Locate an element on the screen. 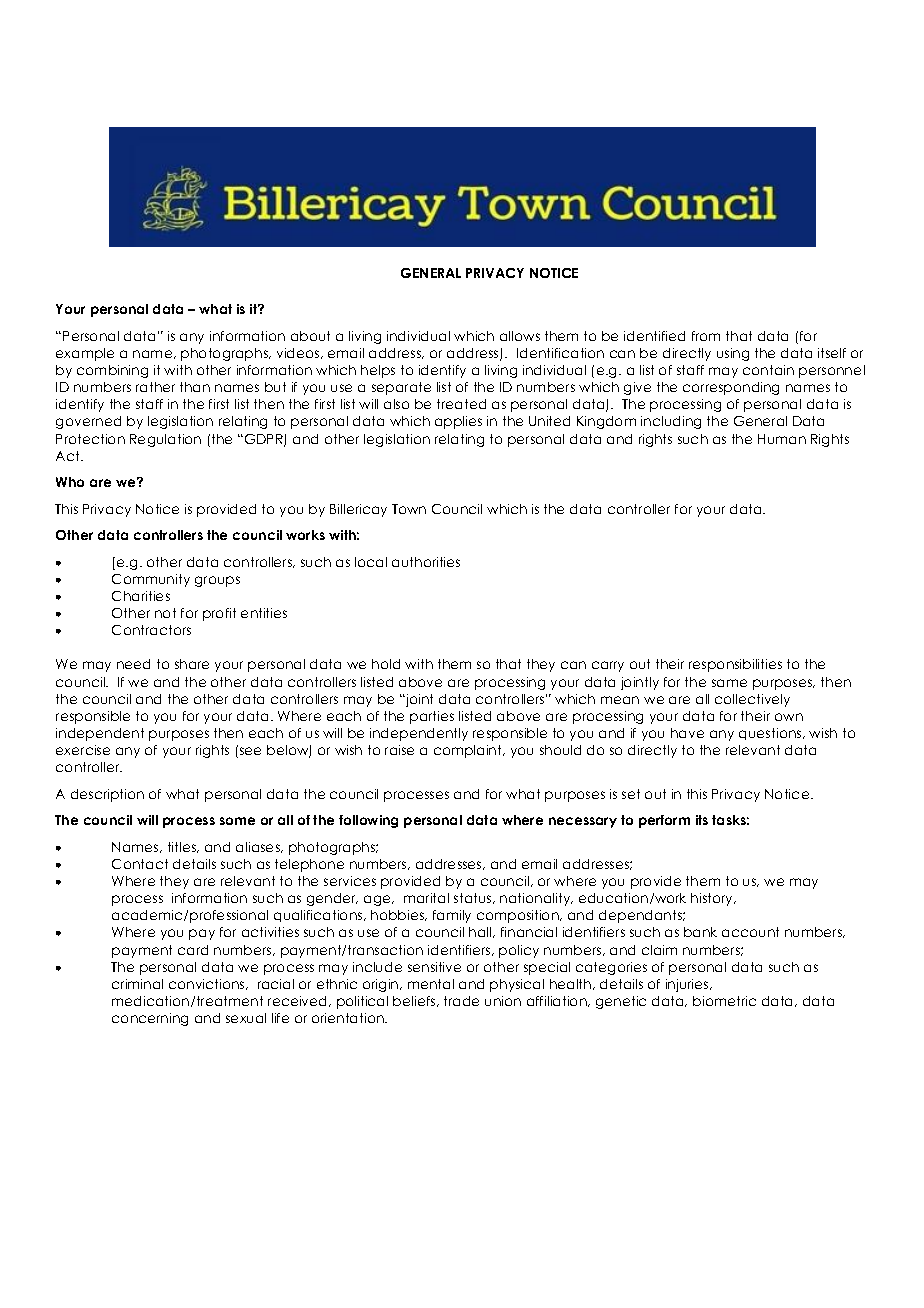  same is located at coordinates (729, 683).
